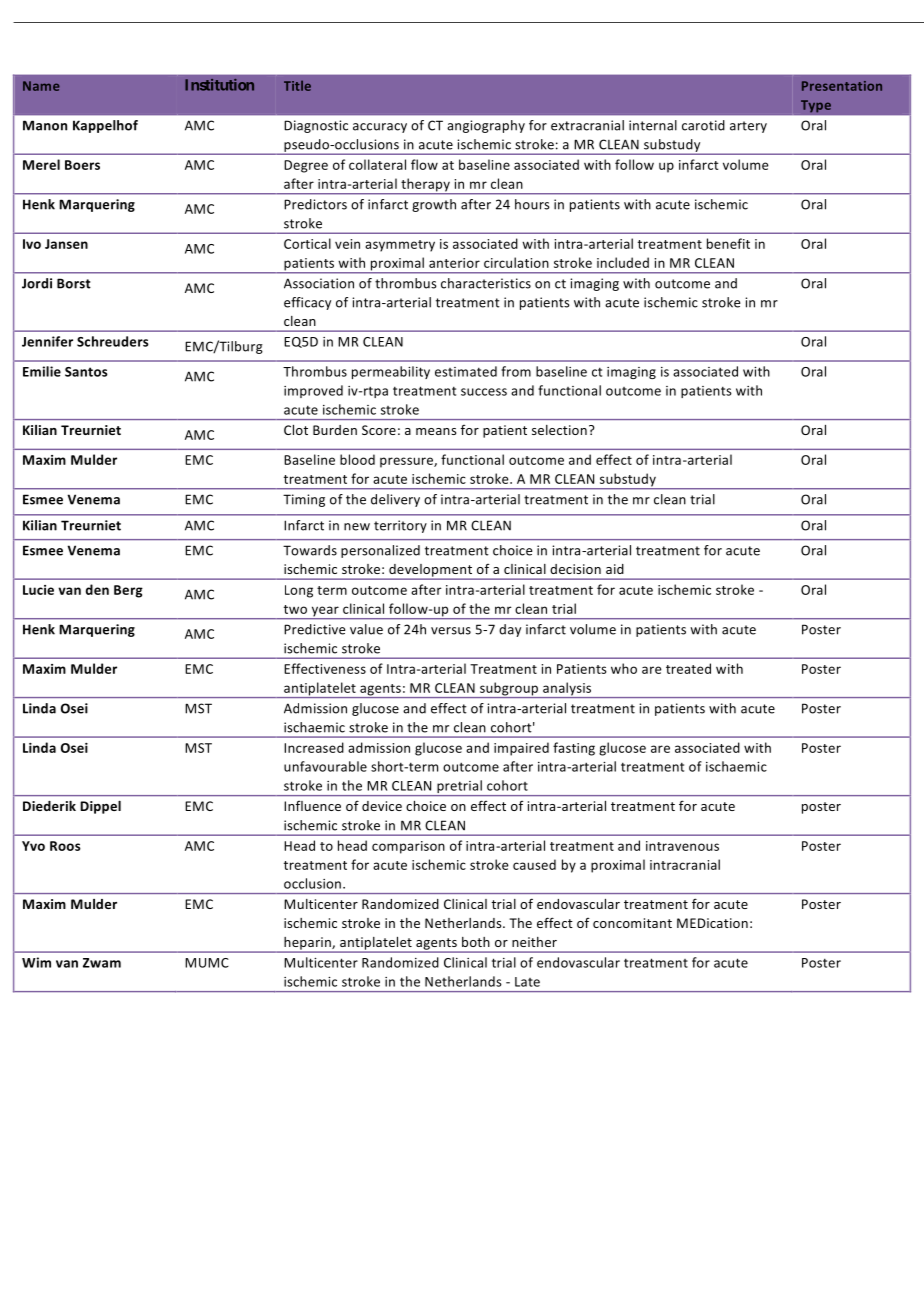 The height and width of the screenshot is (1308, 924). What do you see at coordinates (41, 86) in the screenshot?
I see `Name` at bounding box center [41, 86].
